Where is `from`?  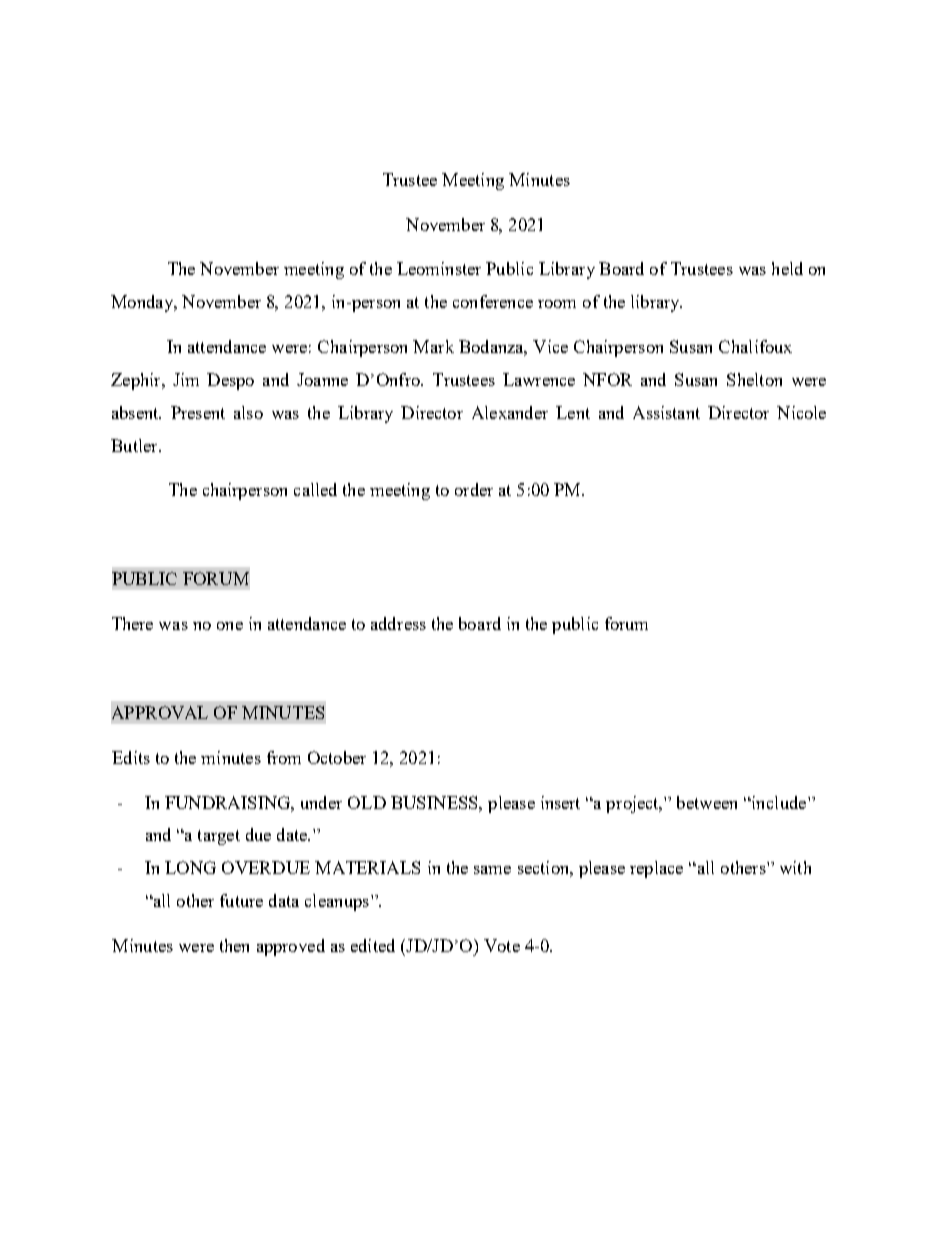 from is located at coordinates (284, 757).
